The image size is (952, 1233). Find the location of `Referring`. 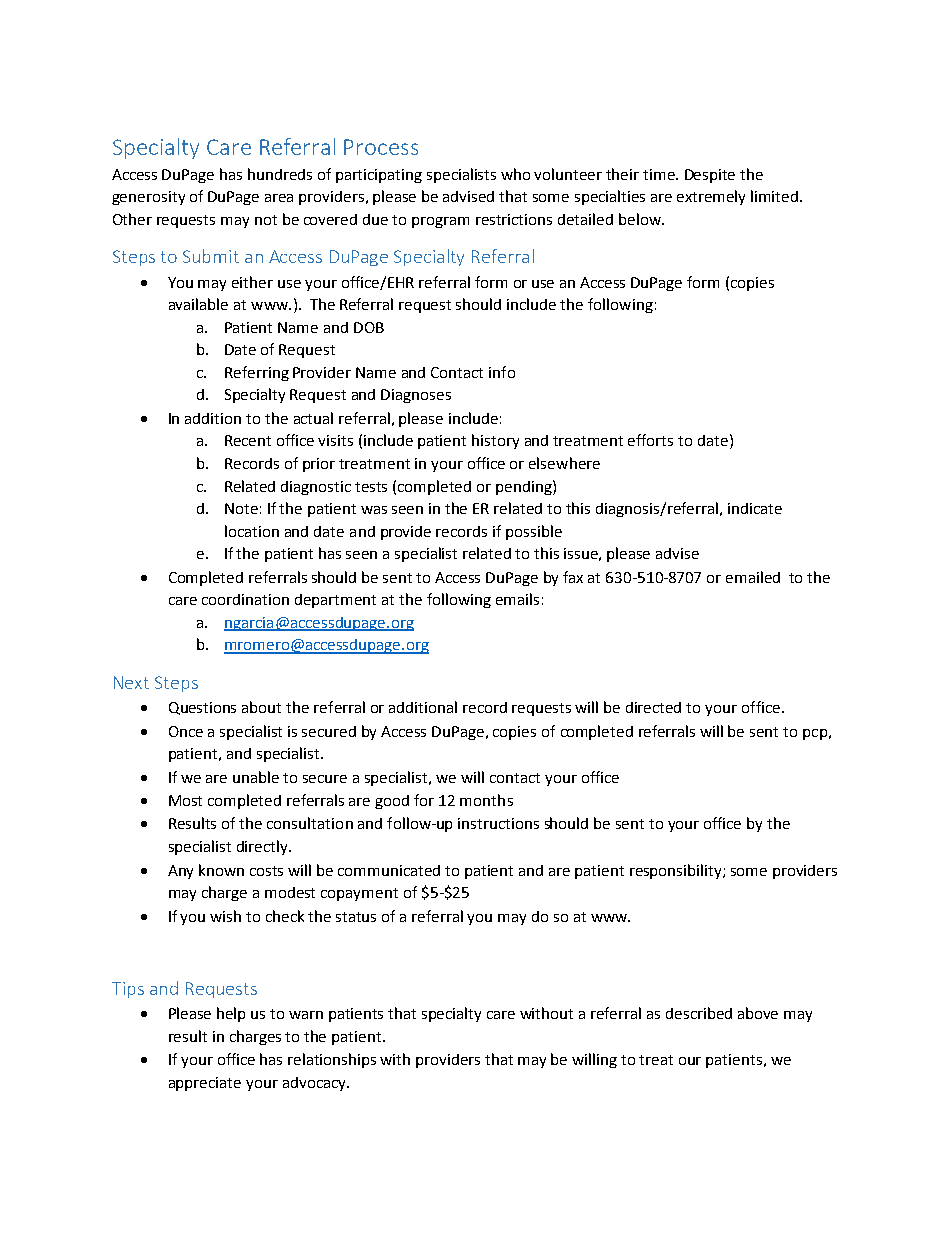

Referring is located at coordinates (257, 373).
